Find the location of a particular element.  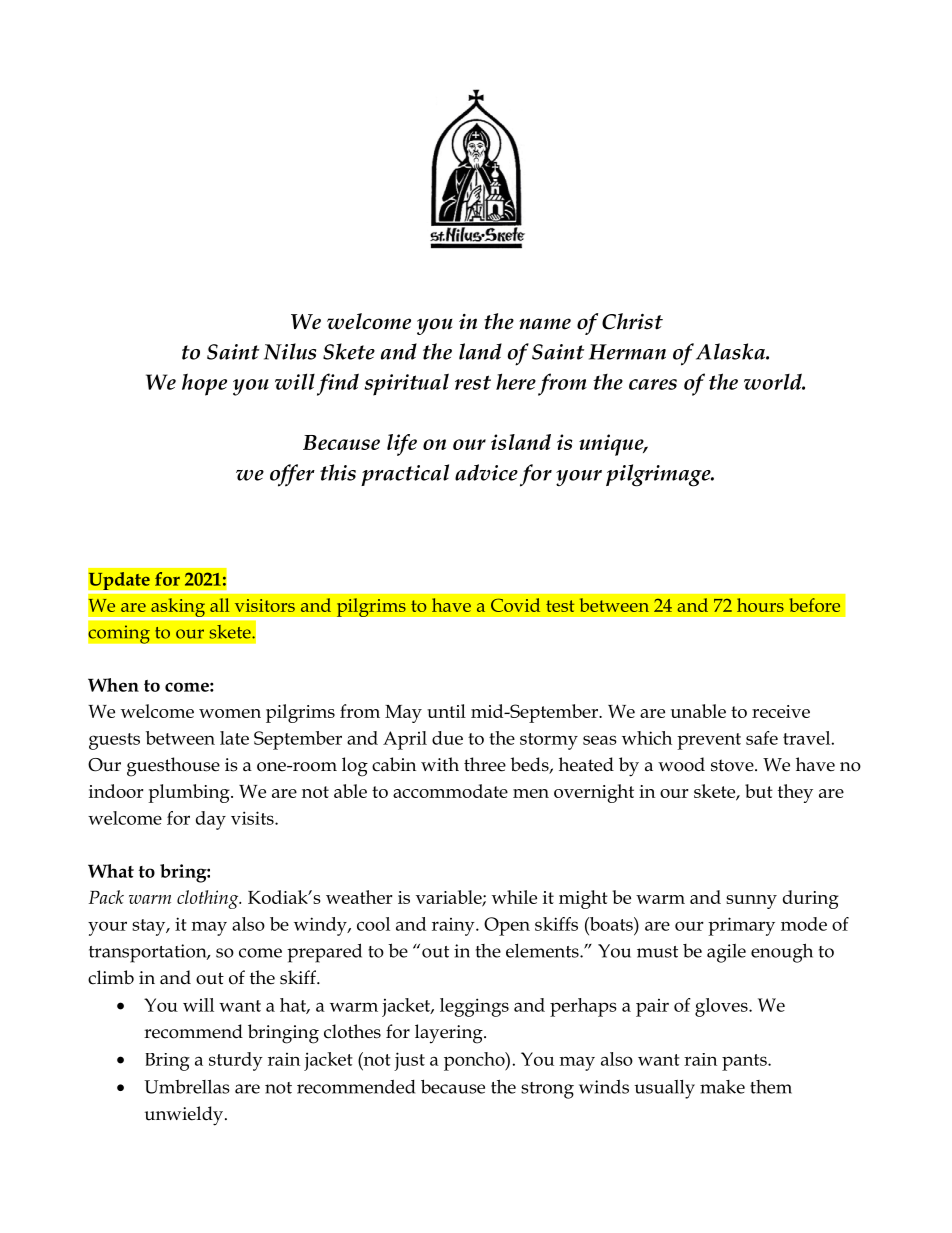

Alaska is located at coordinates (731, 351).
